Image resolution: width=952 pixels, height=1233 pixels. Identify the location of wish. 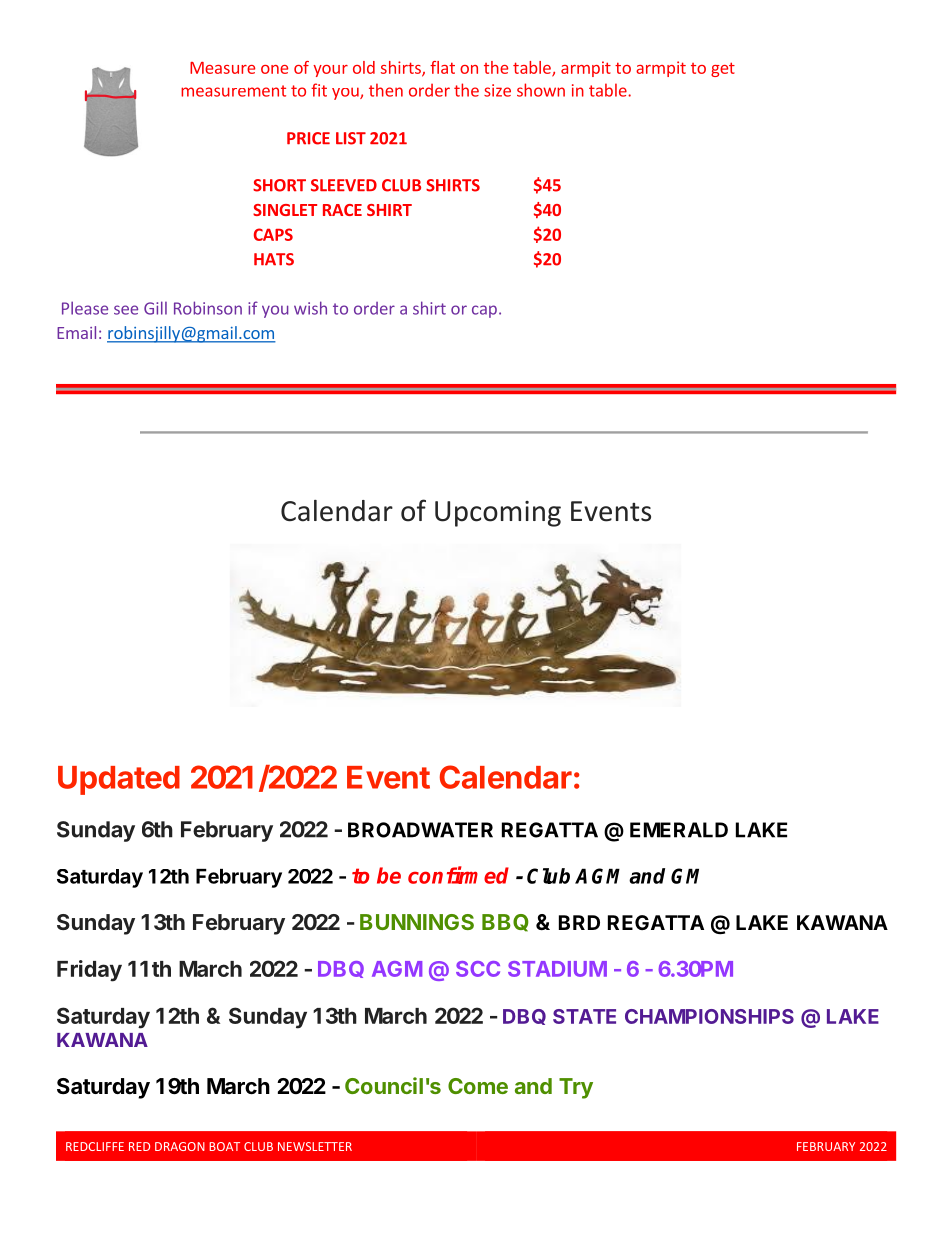
(310, 308).
